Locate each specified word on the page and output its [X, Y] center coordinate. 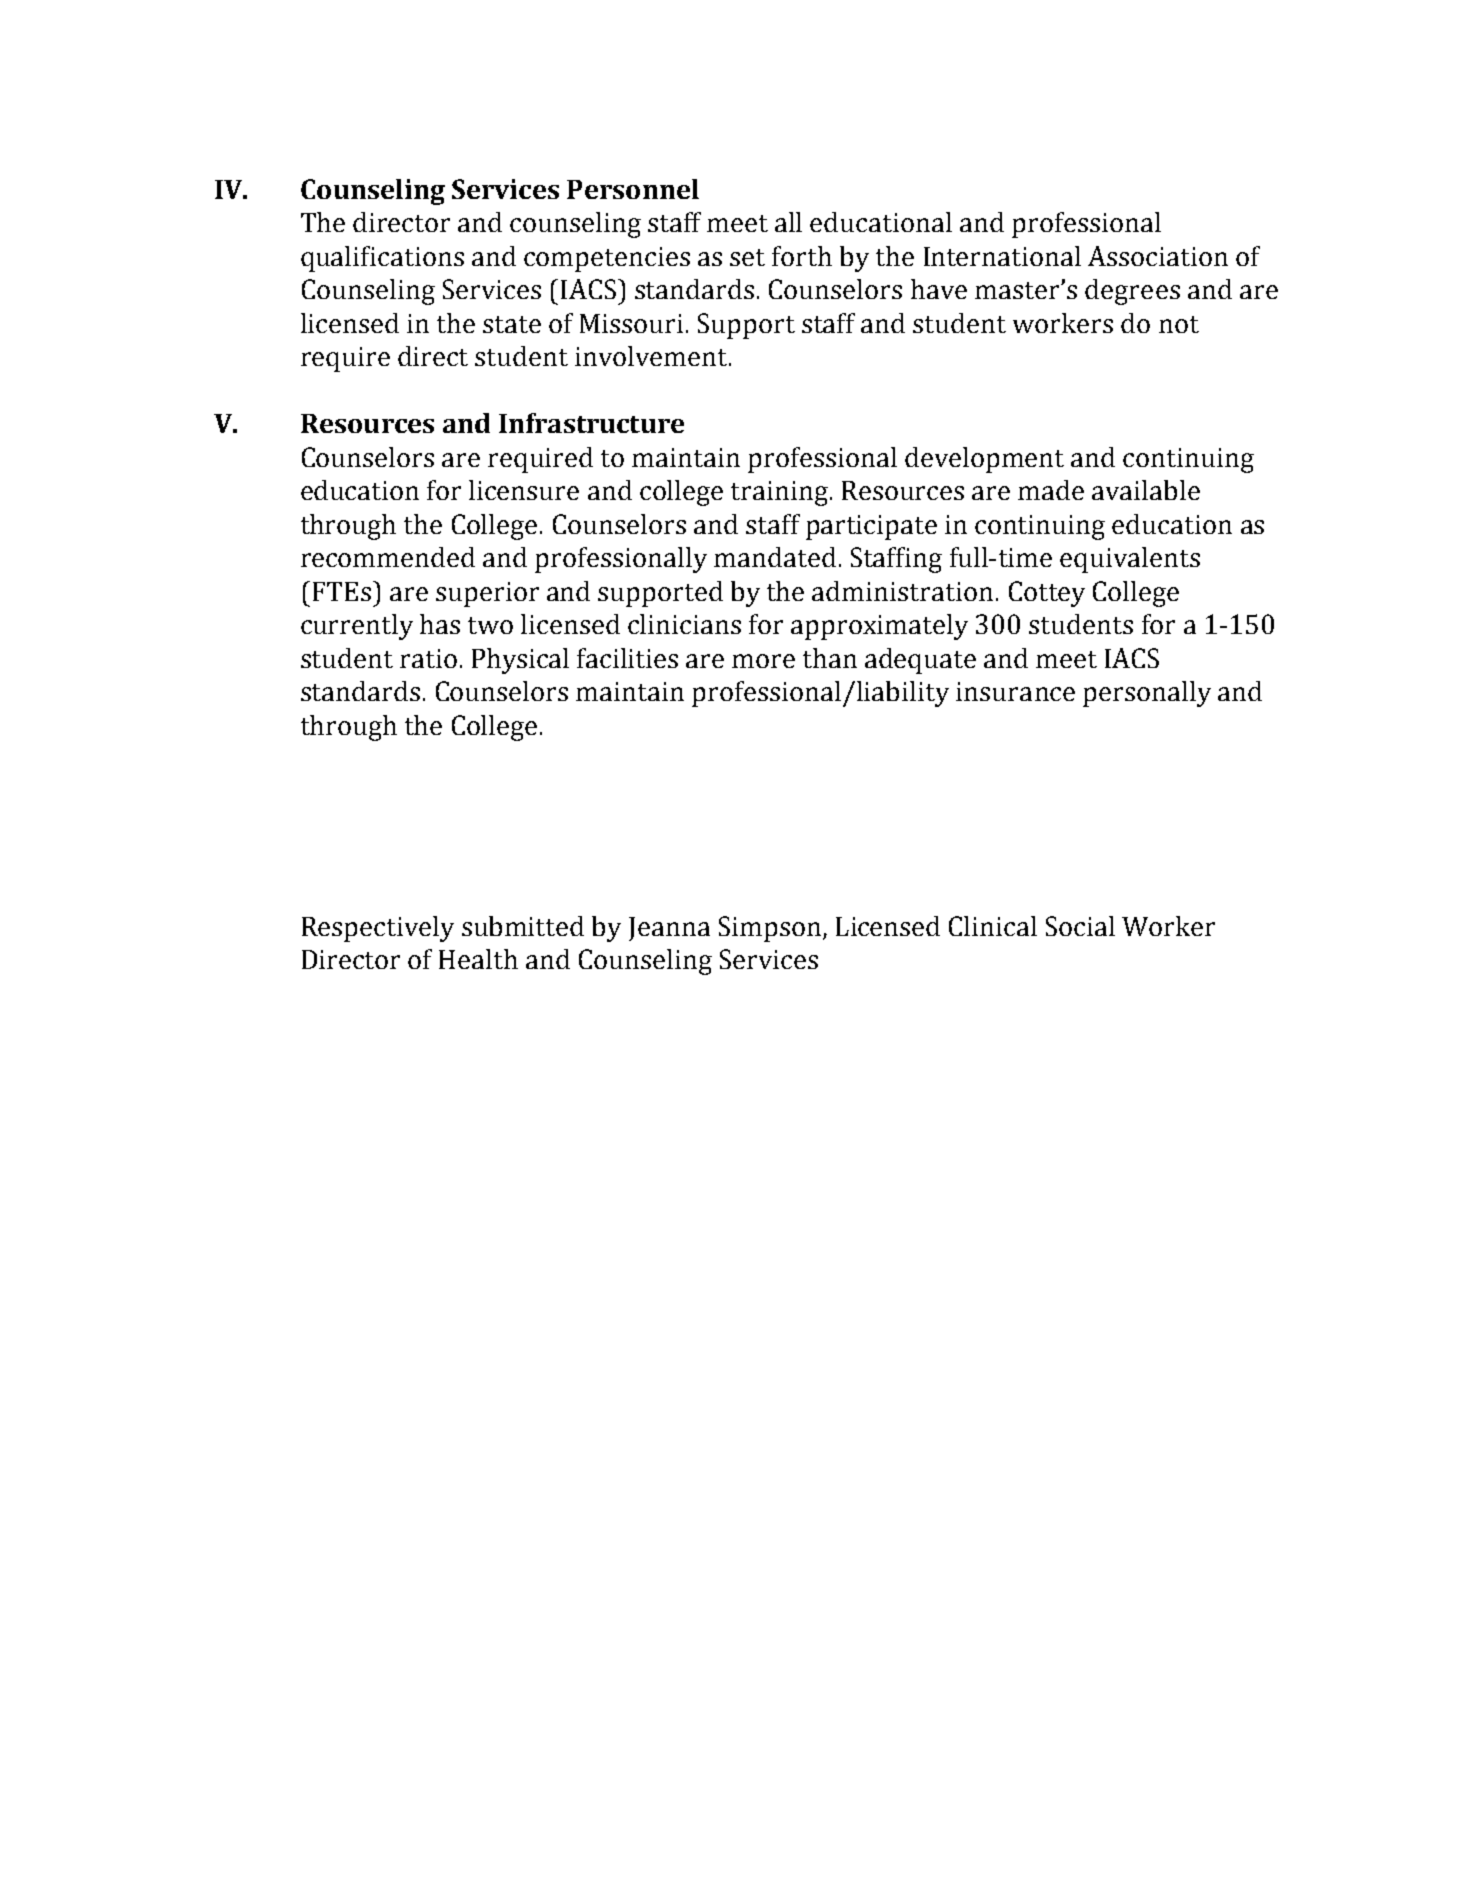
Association [1158, 256]
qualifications [382, 259]
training [781, 493]
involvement [652, 356]
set [747, 257]
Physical [520, 661]
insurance [1015, 691]
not [1179, 324]
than [830, 658]
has [440, 624]
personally [1147, 694]
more [763, 661]
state [512, 324]
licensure [524, 490]
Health [478, 959]
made [1051, 490]
